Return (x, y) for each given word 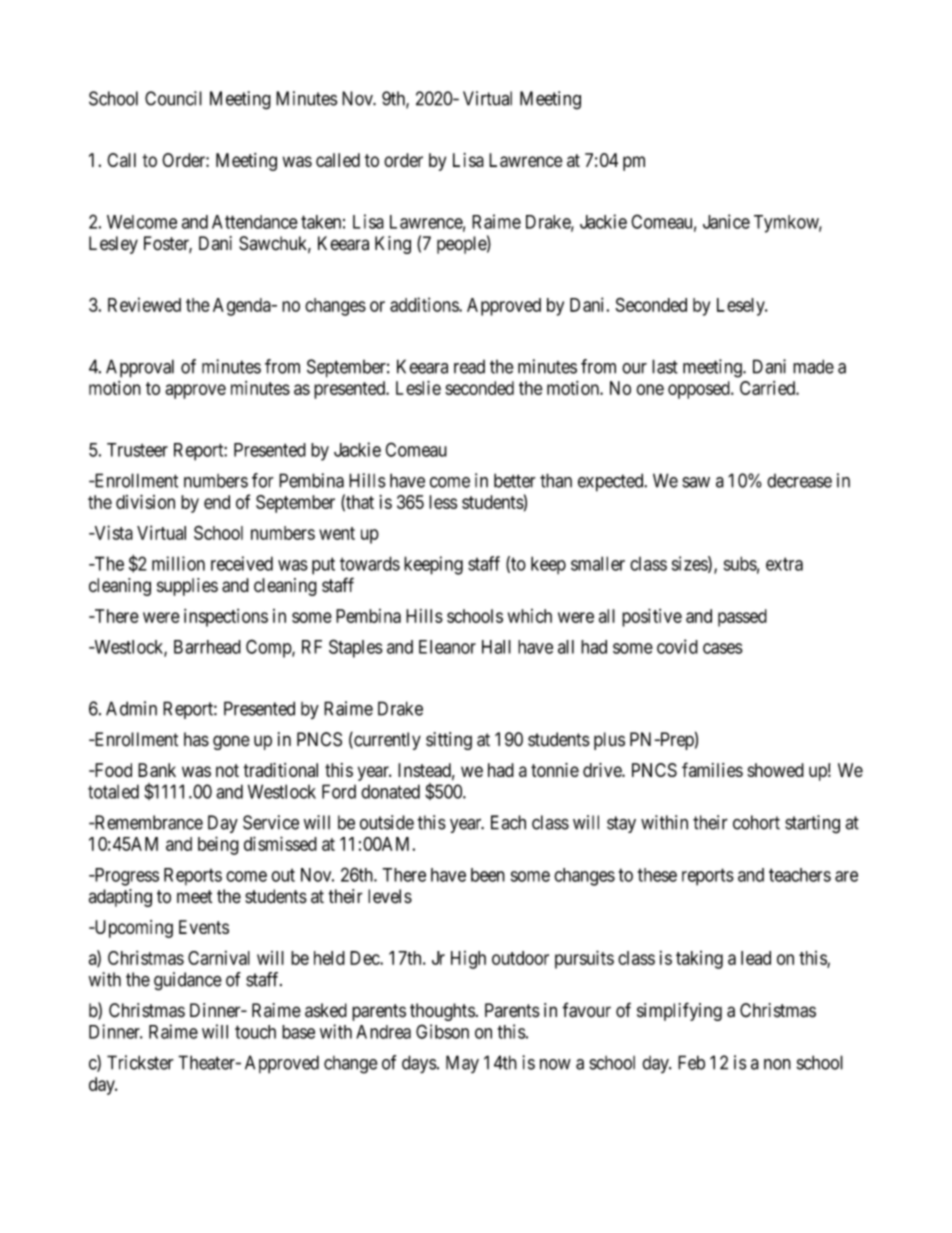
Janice (726, 221)
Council (173, 98)
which (530, 616)
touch (255, 1032)
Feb (691, 1062)
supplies (187, 587)
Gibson (442, 1031)
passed (742, 618)
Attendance (255, 222)
